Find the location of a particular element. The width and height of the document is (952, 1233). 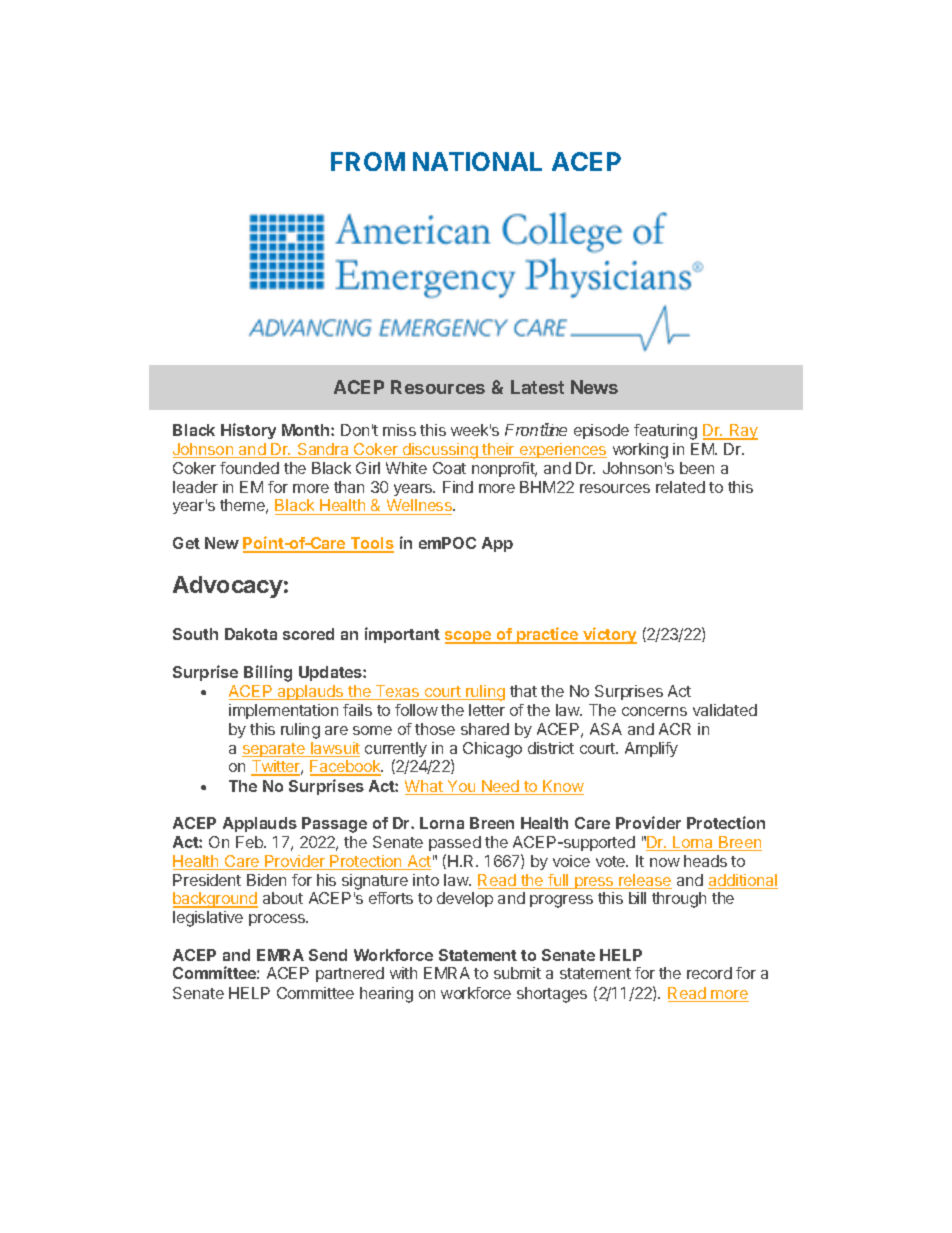

scope is located at coordinates (469, 637).
